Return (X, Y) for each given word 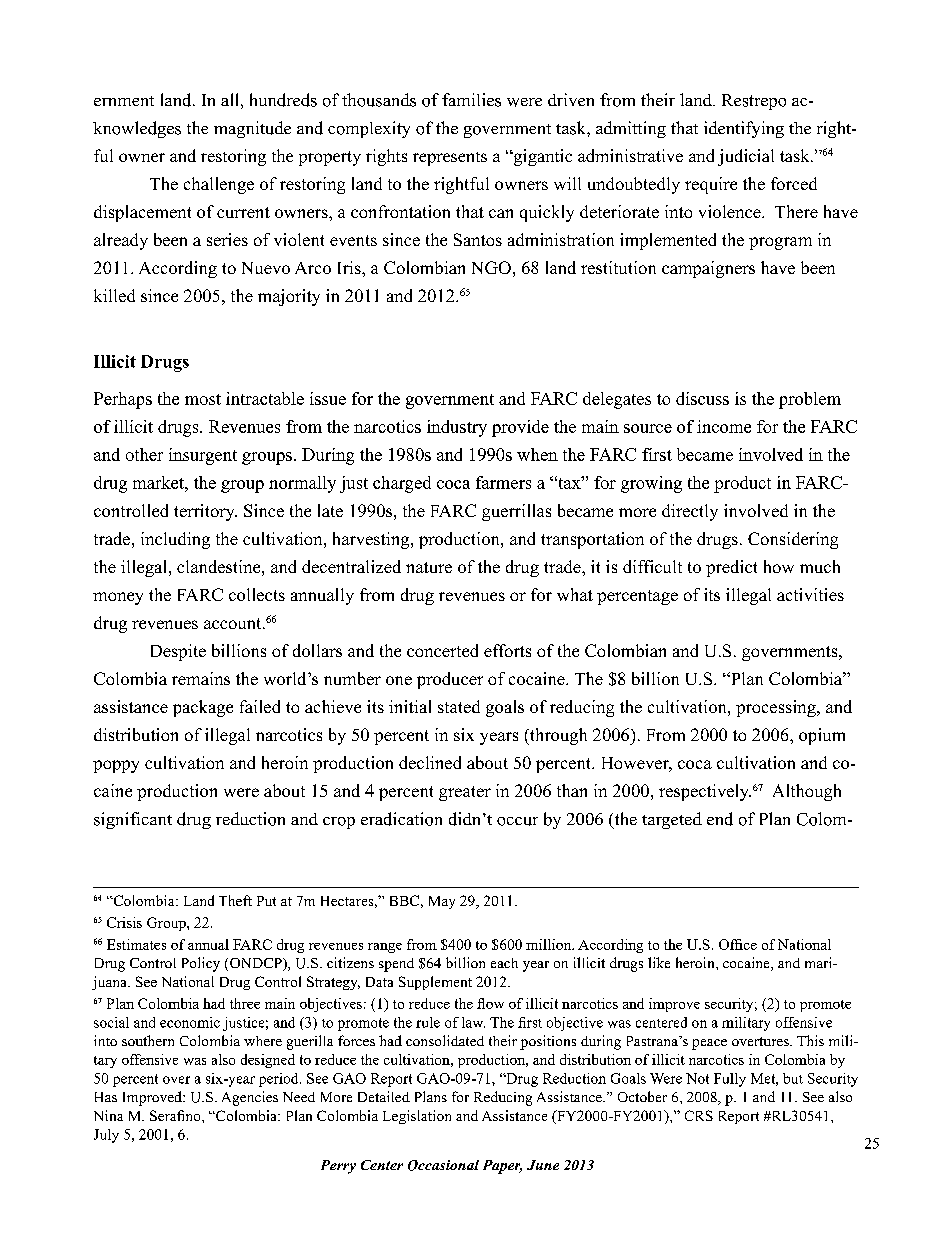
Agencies (250, 1098)
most (203, 399)
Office (738, 944)
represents (450, 159)
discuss (702, 398)
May (442, 902)
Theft (235, 900)
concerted (442, 650)
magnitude (252, 129)
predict (731, 568)
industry (457, 428)
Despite (178, 652)
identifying (744, 129)
